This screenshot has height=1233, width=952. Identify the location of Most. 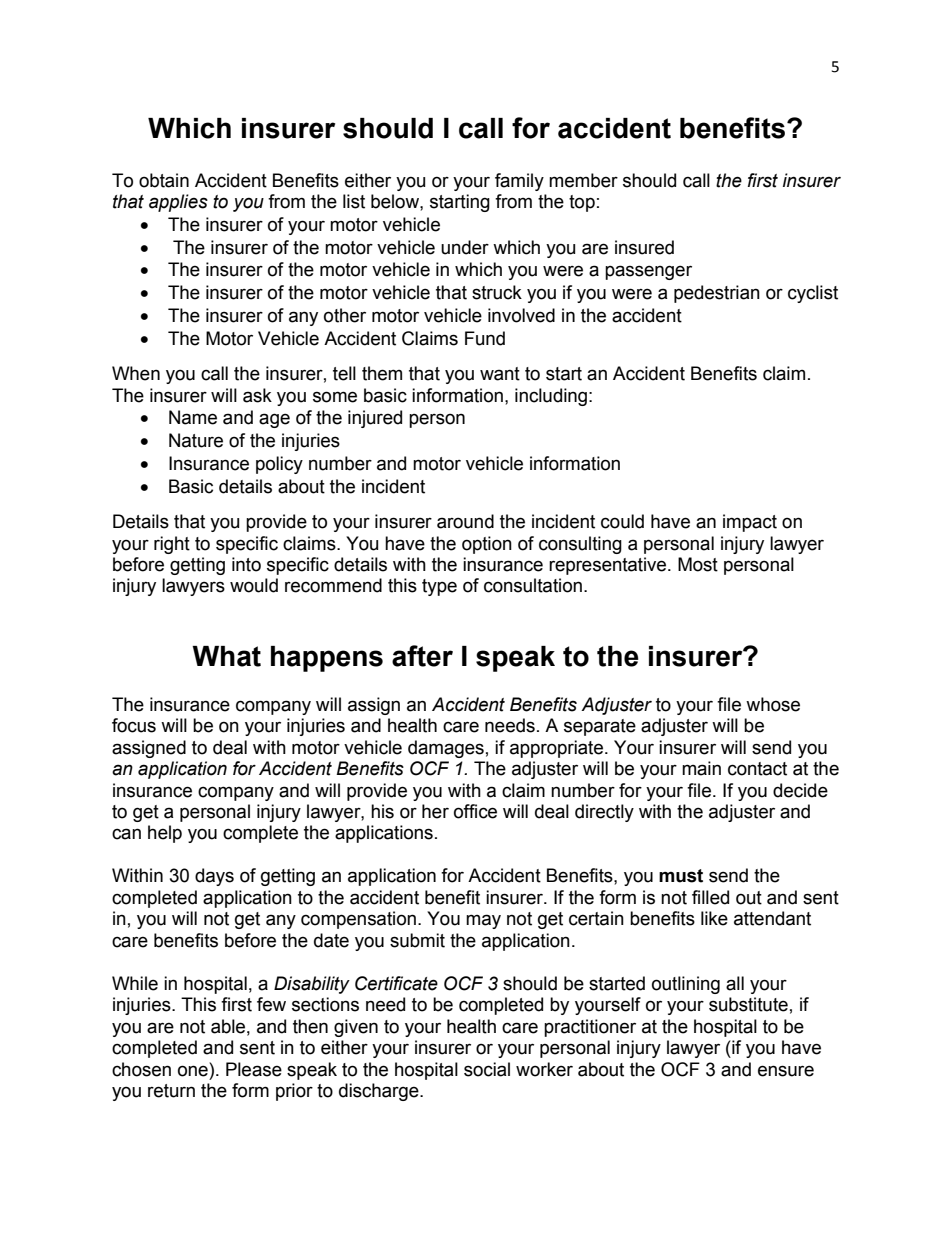
(698, 564).
